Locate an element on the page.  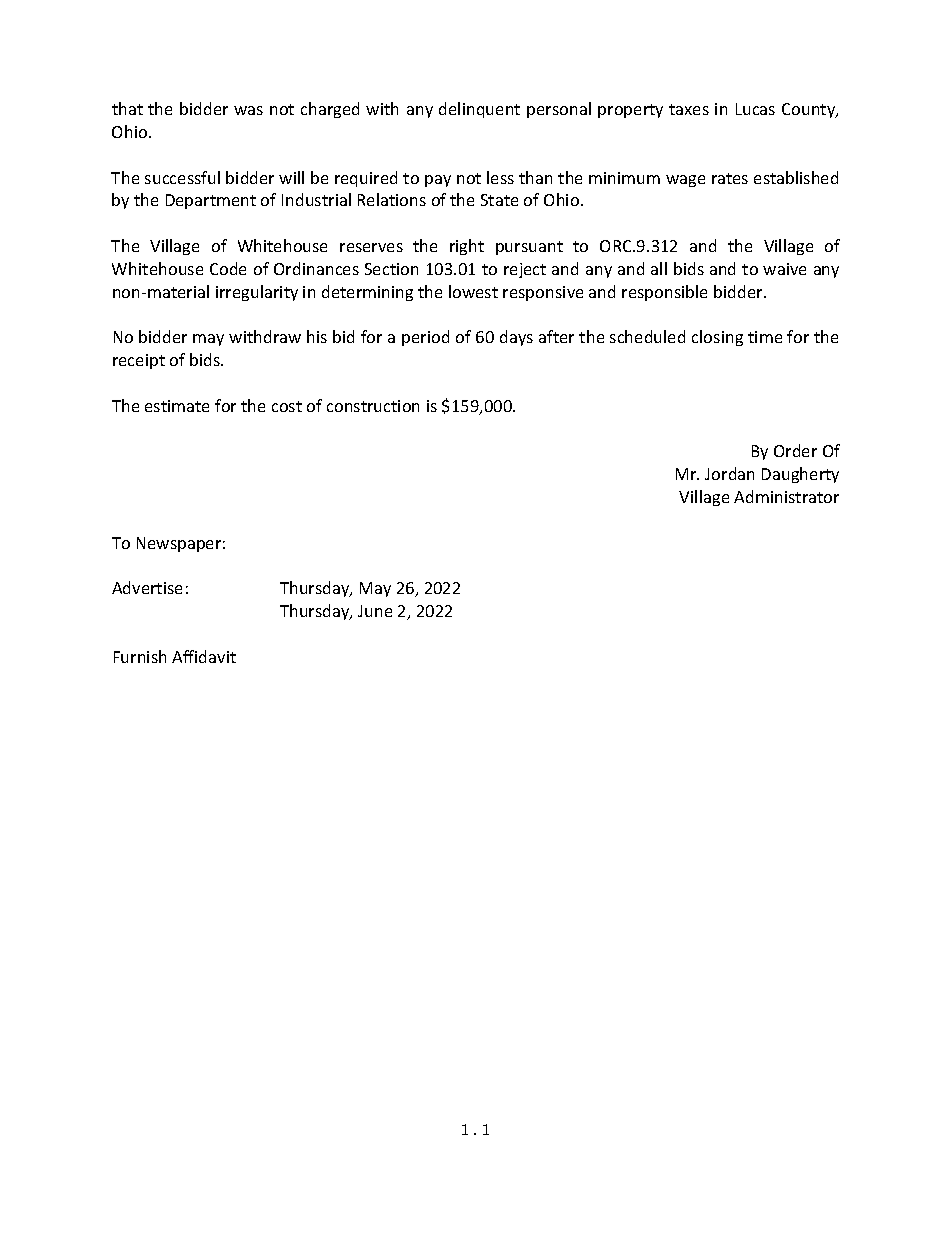
irregularity is located at coordinates (257, 293).
